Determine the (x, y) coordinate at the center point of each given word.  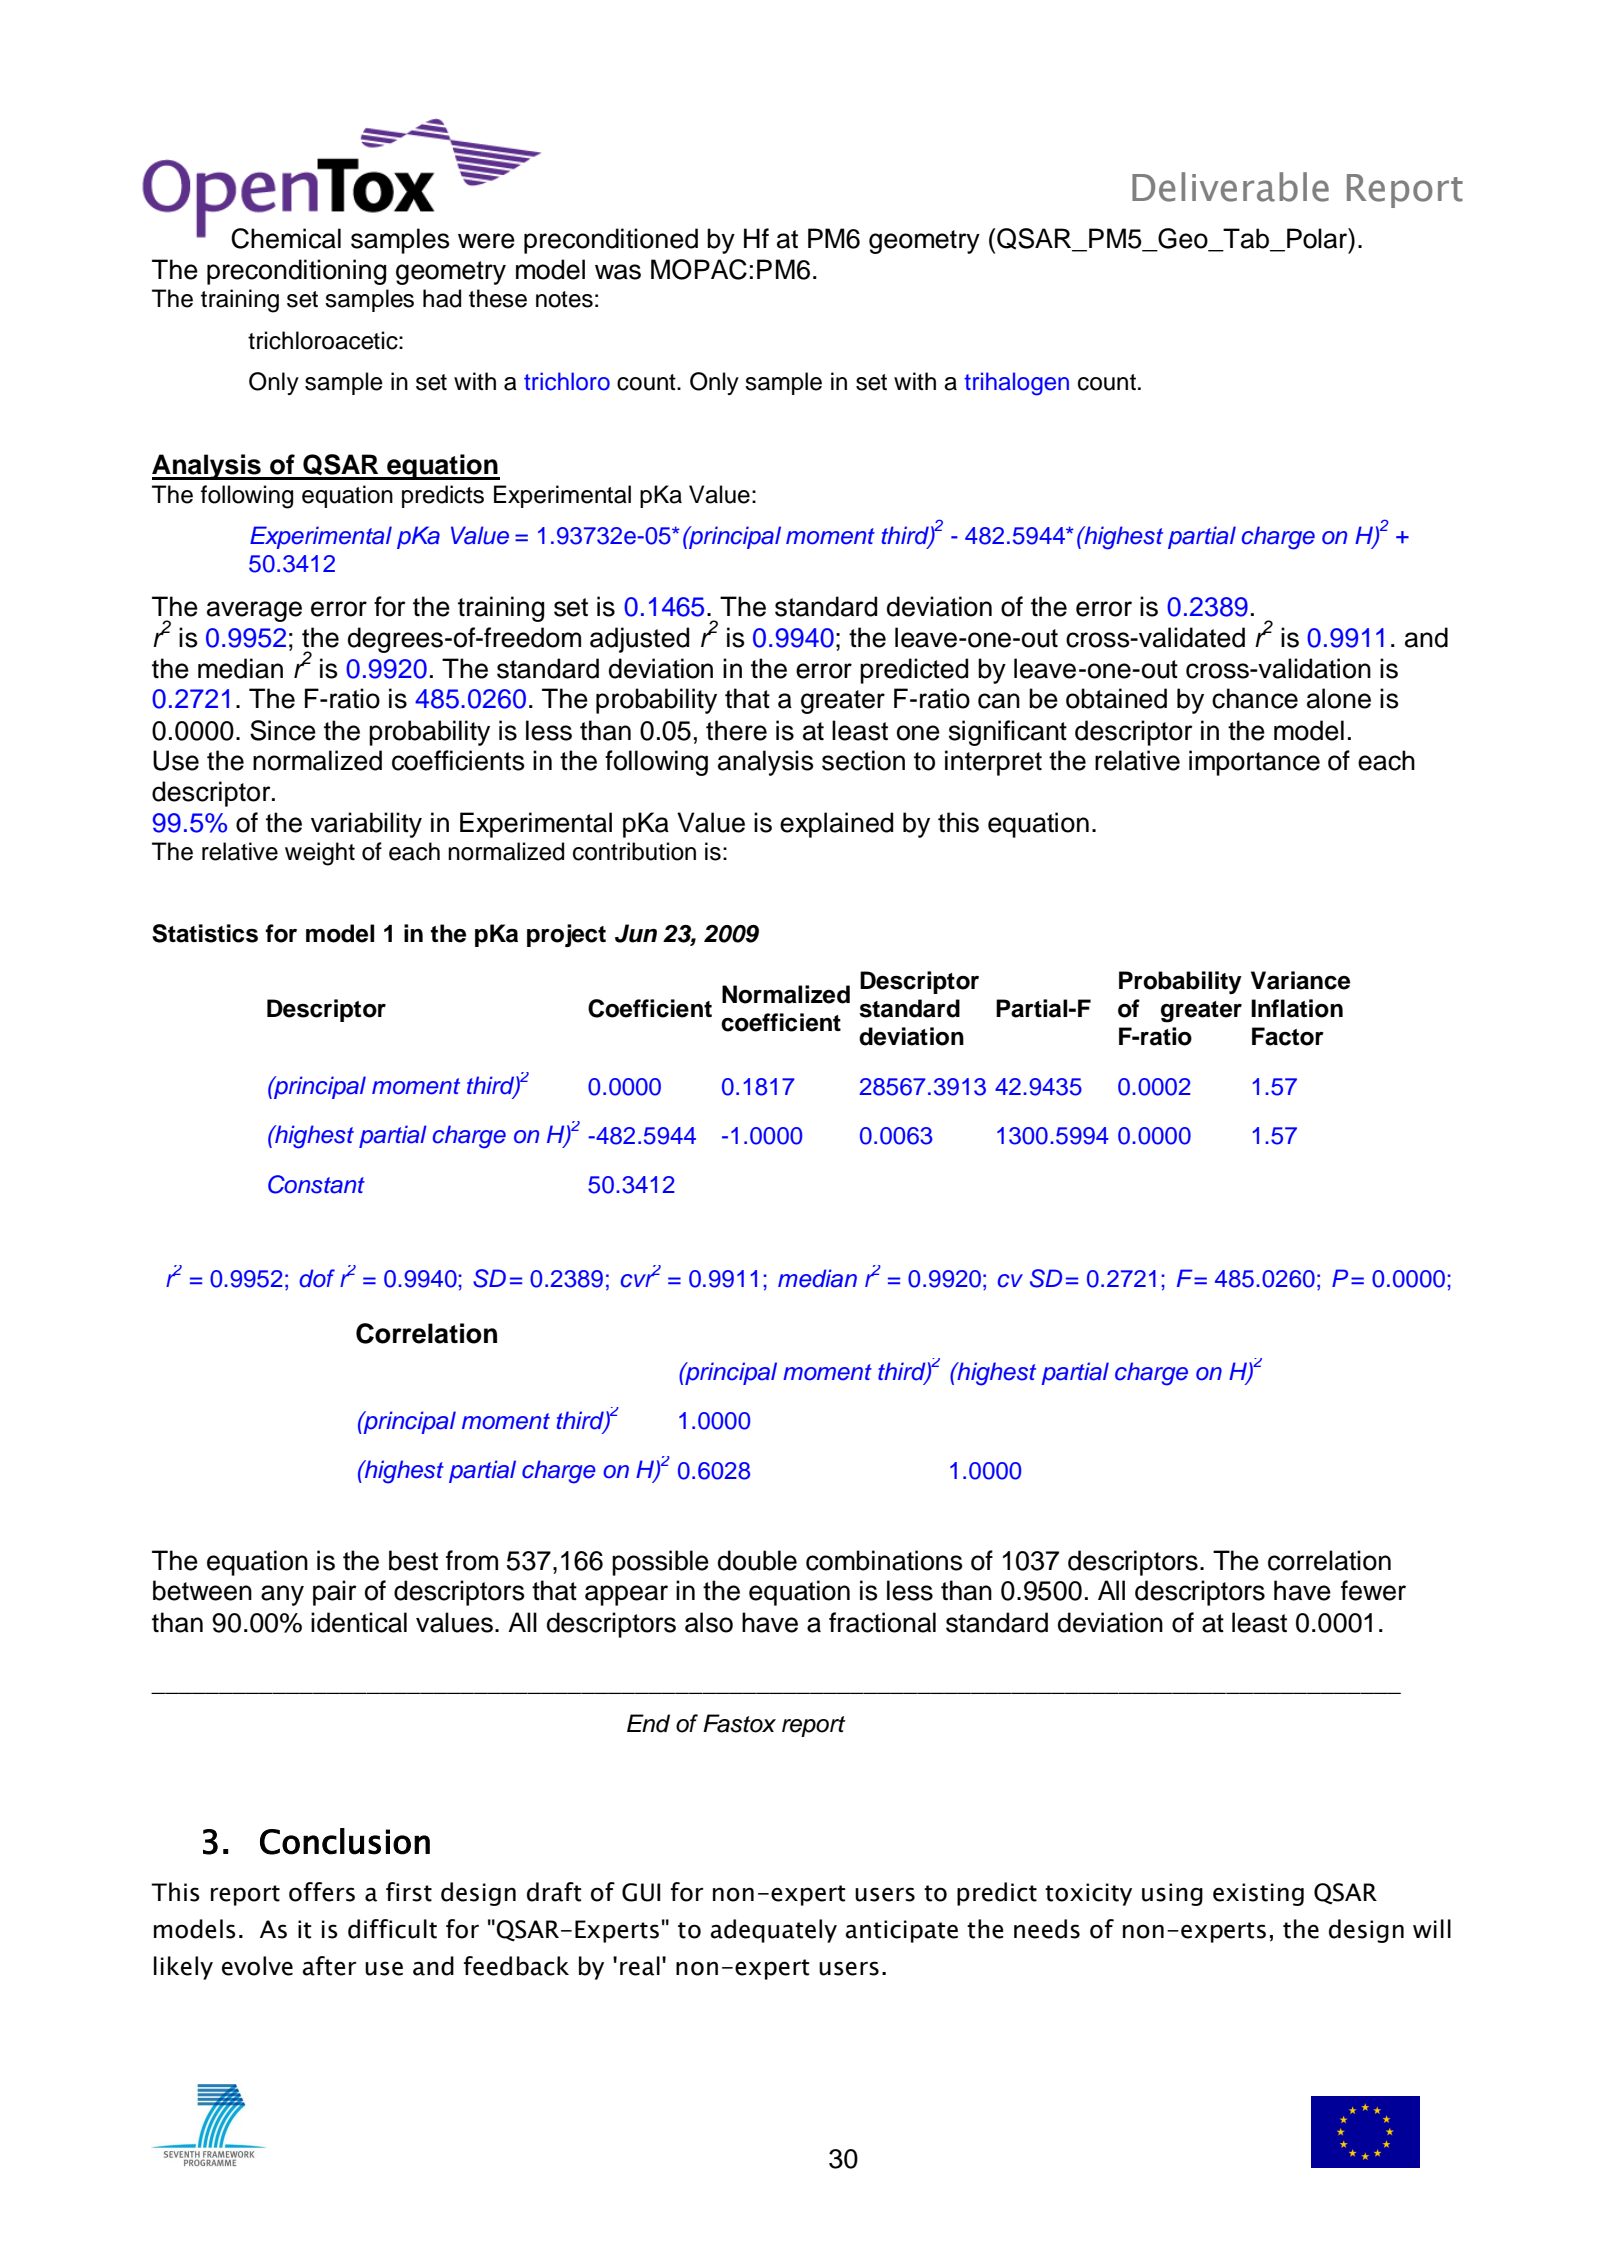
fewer (1373, 1590)
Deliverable (1230, 187)
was (618, 272)
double (757, 1560)
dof (317, 1278)
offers (322, 1892)
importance (1254, 763)
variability (366, 825)
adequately (773, 1931)
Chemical (286, 238)
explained (836, 825)
